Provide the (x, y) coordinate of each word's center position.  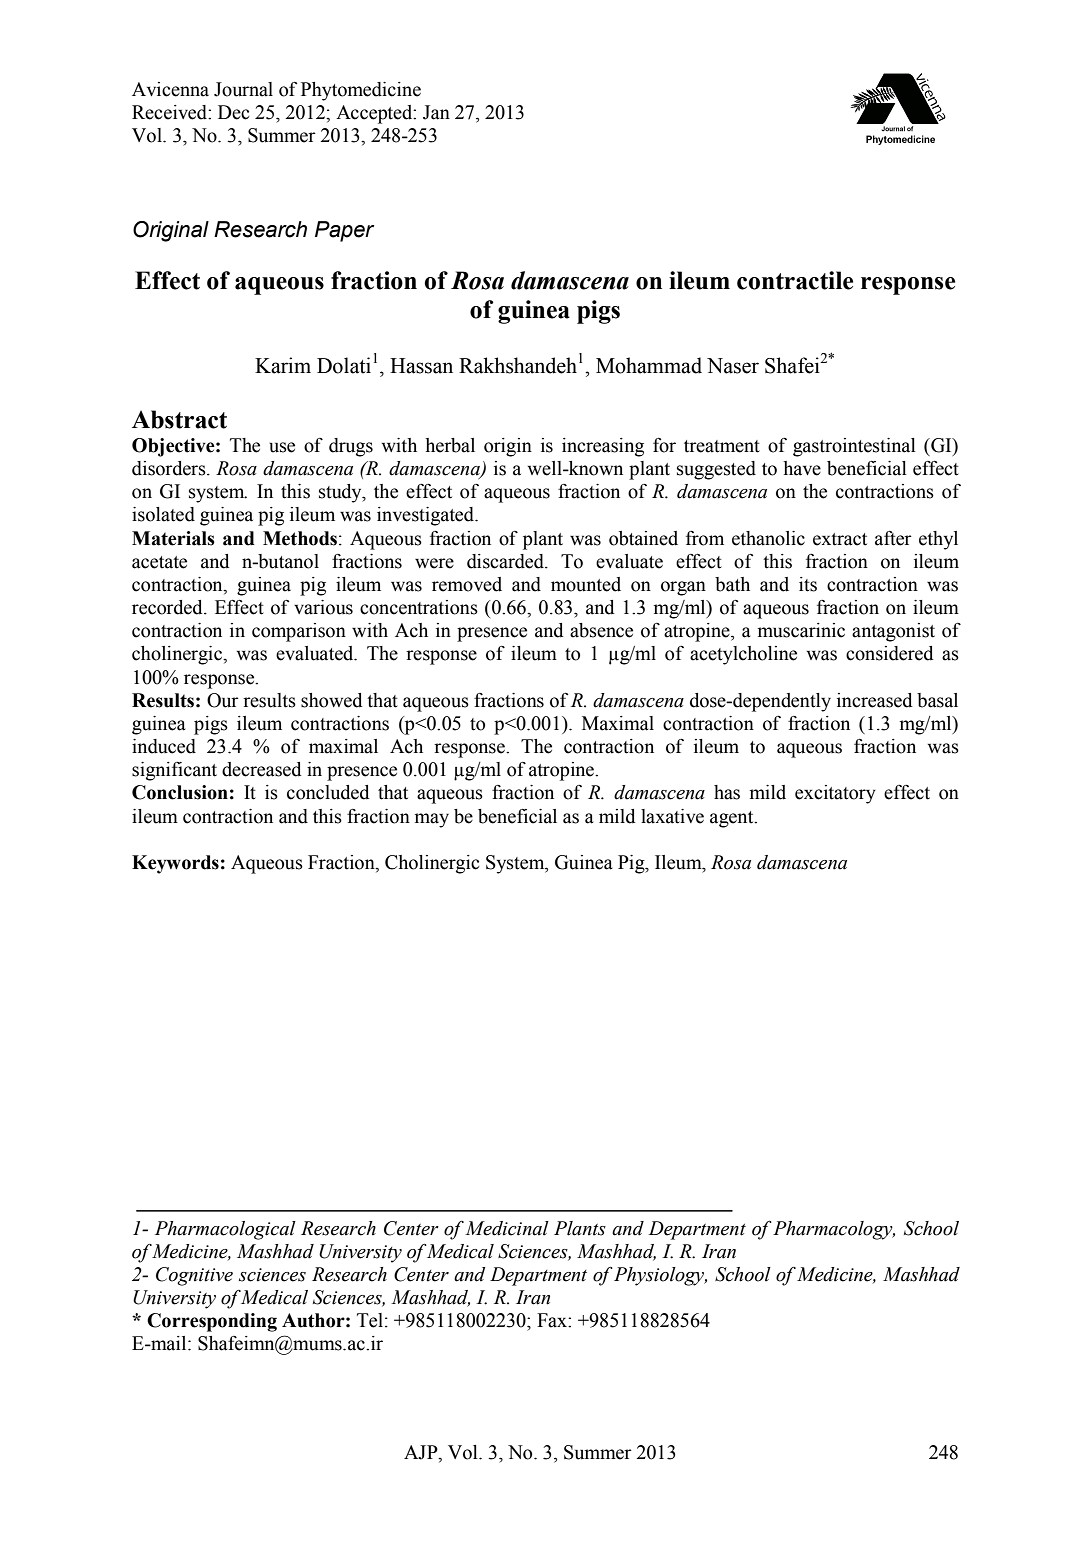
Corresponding (212, 1322)
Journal (243, 89)
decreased (262, 769)
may (431, 820)
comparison (299, 632)
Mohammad (649, 365)
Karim (283, 365)
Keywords (175, 864)
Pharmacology (834, 1230)
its (808, 584)
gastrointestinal (854, 447)
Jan (436, 112)
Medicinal (507, 1228)
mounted (586, 584)
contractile (795, 280)
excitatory (835, 794)
